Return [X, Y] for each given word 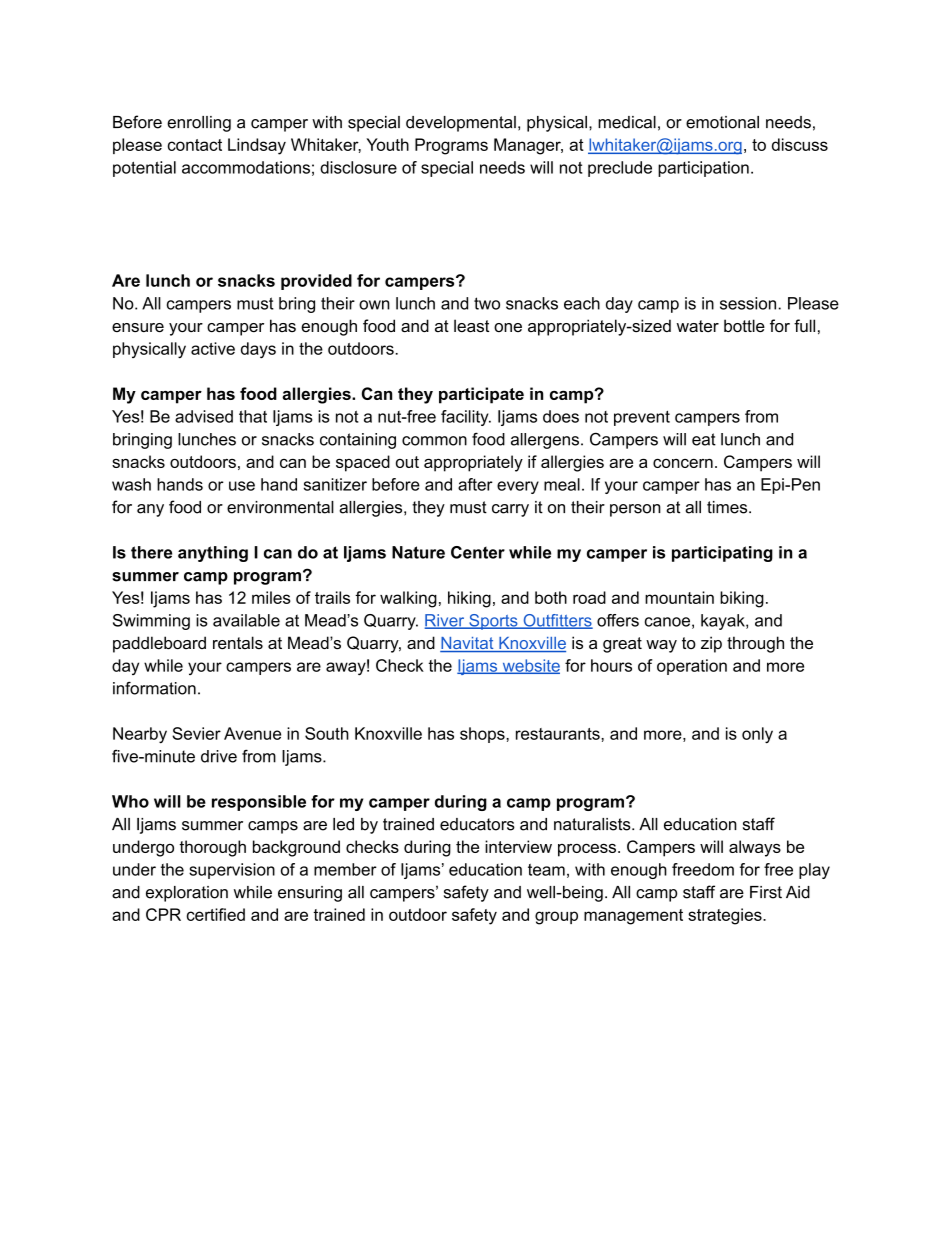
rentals [238, 642]
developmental [461, 124]
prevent [642, 418]
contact [195, 145]
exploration [187, 894]
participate [481, 395]
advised [204, 416]
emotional [722, 122]
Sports [493, 622]
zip [711, 644]
